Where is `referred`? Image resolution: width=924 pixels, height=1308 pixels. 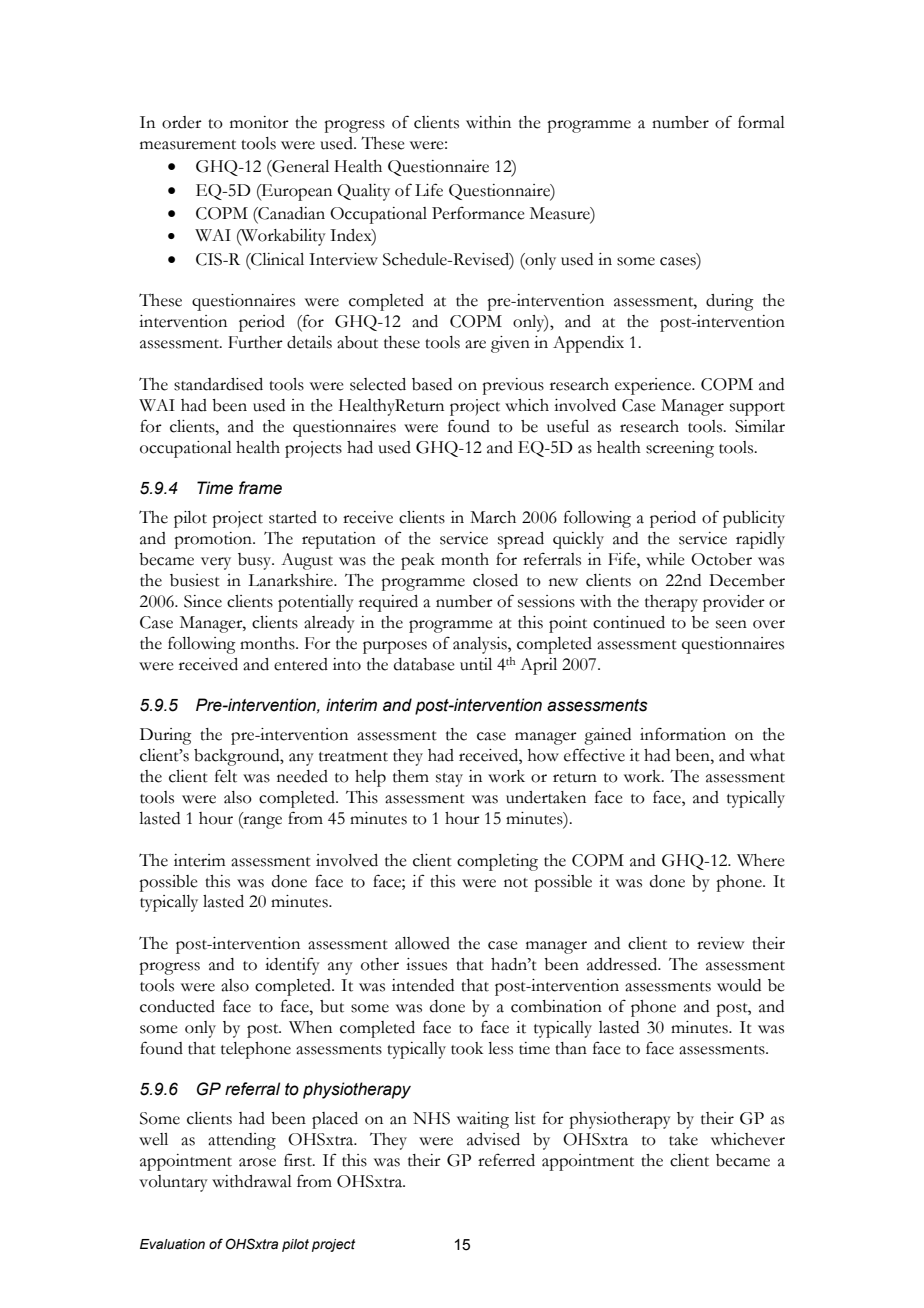 referred is located at coordinates (506, 1160).
